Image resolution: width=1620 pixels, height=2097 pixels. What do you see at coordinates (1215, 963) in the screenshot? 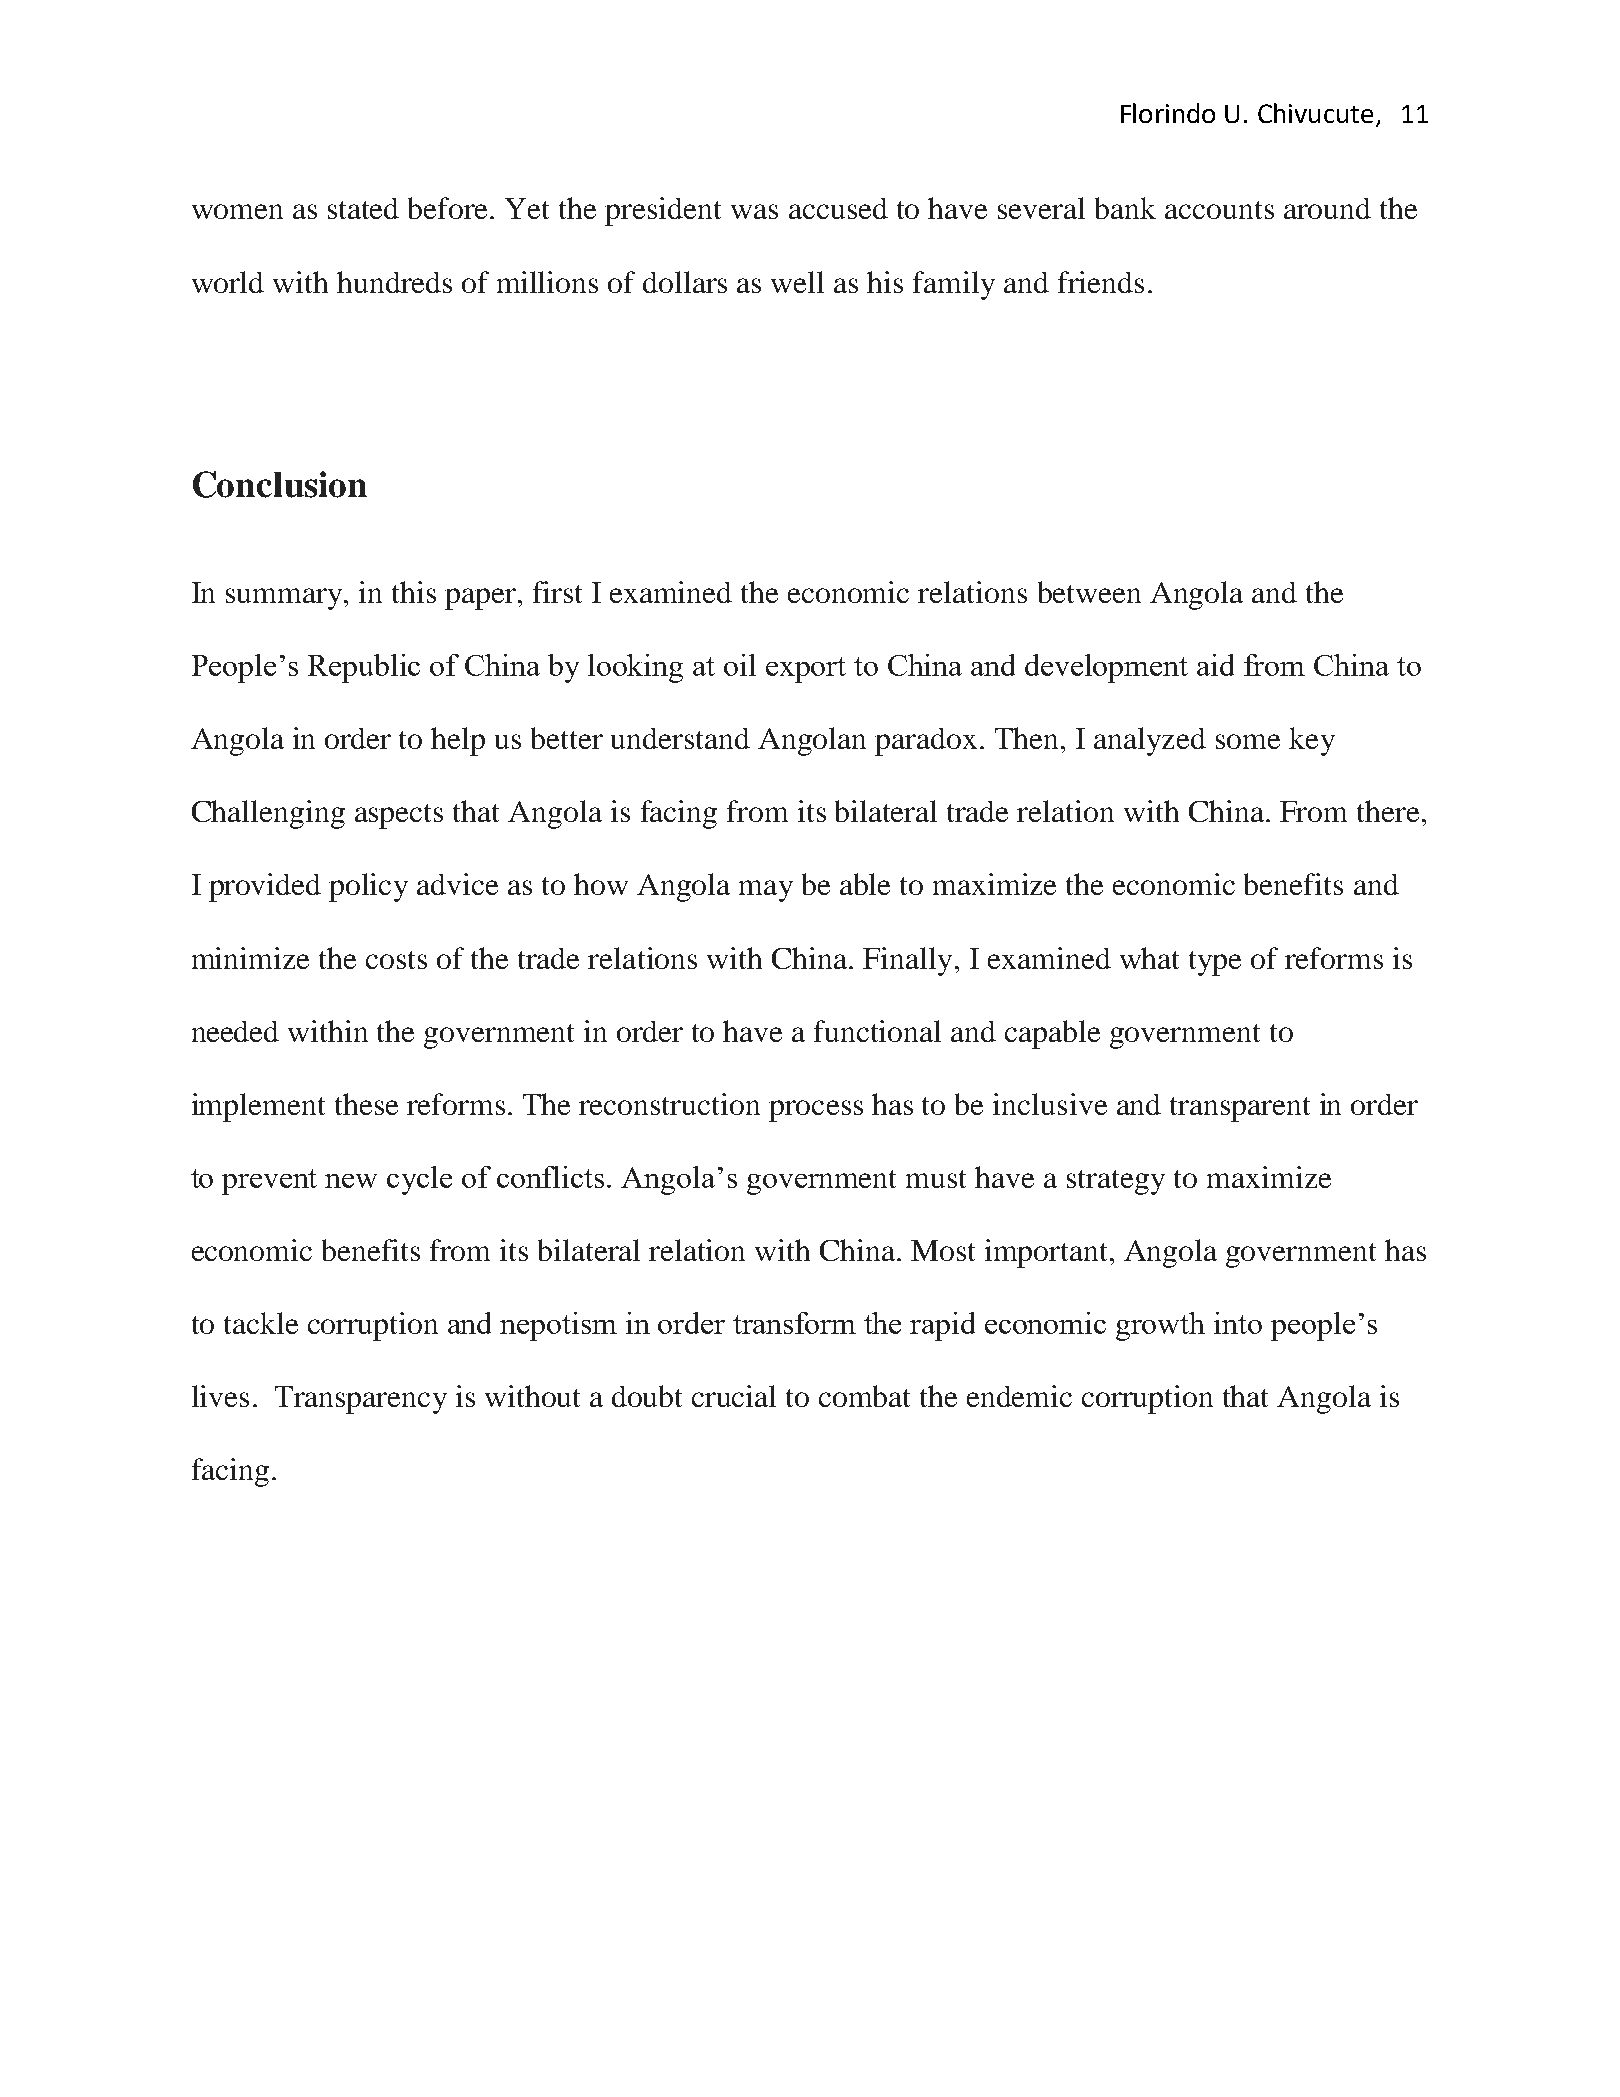
I see `type` at bounding box center [1215, 963].
